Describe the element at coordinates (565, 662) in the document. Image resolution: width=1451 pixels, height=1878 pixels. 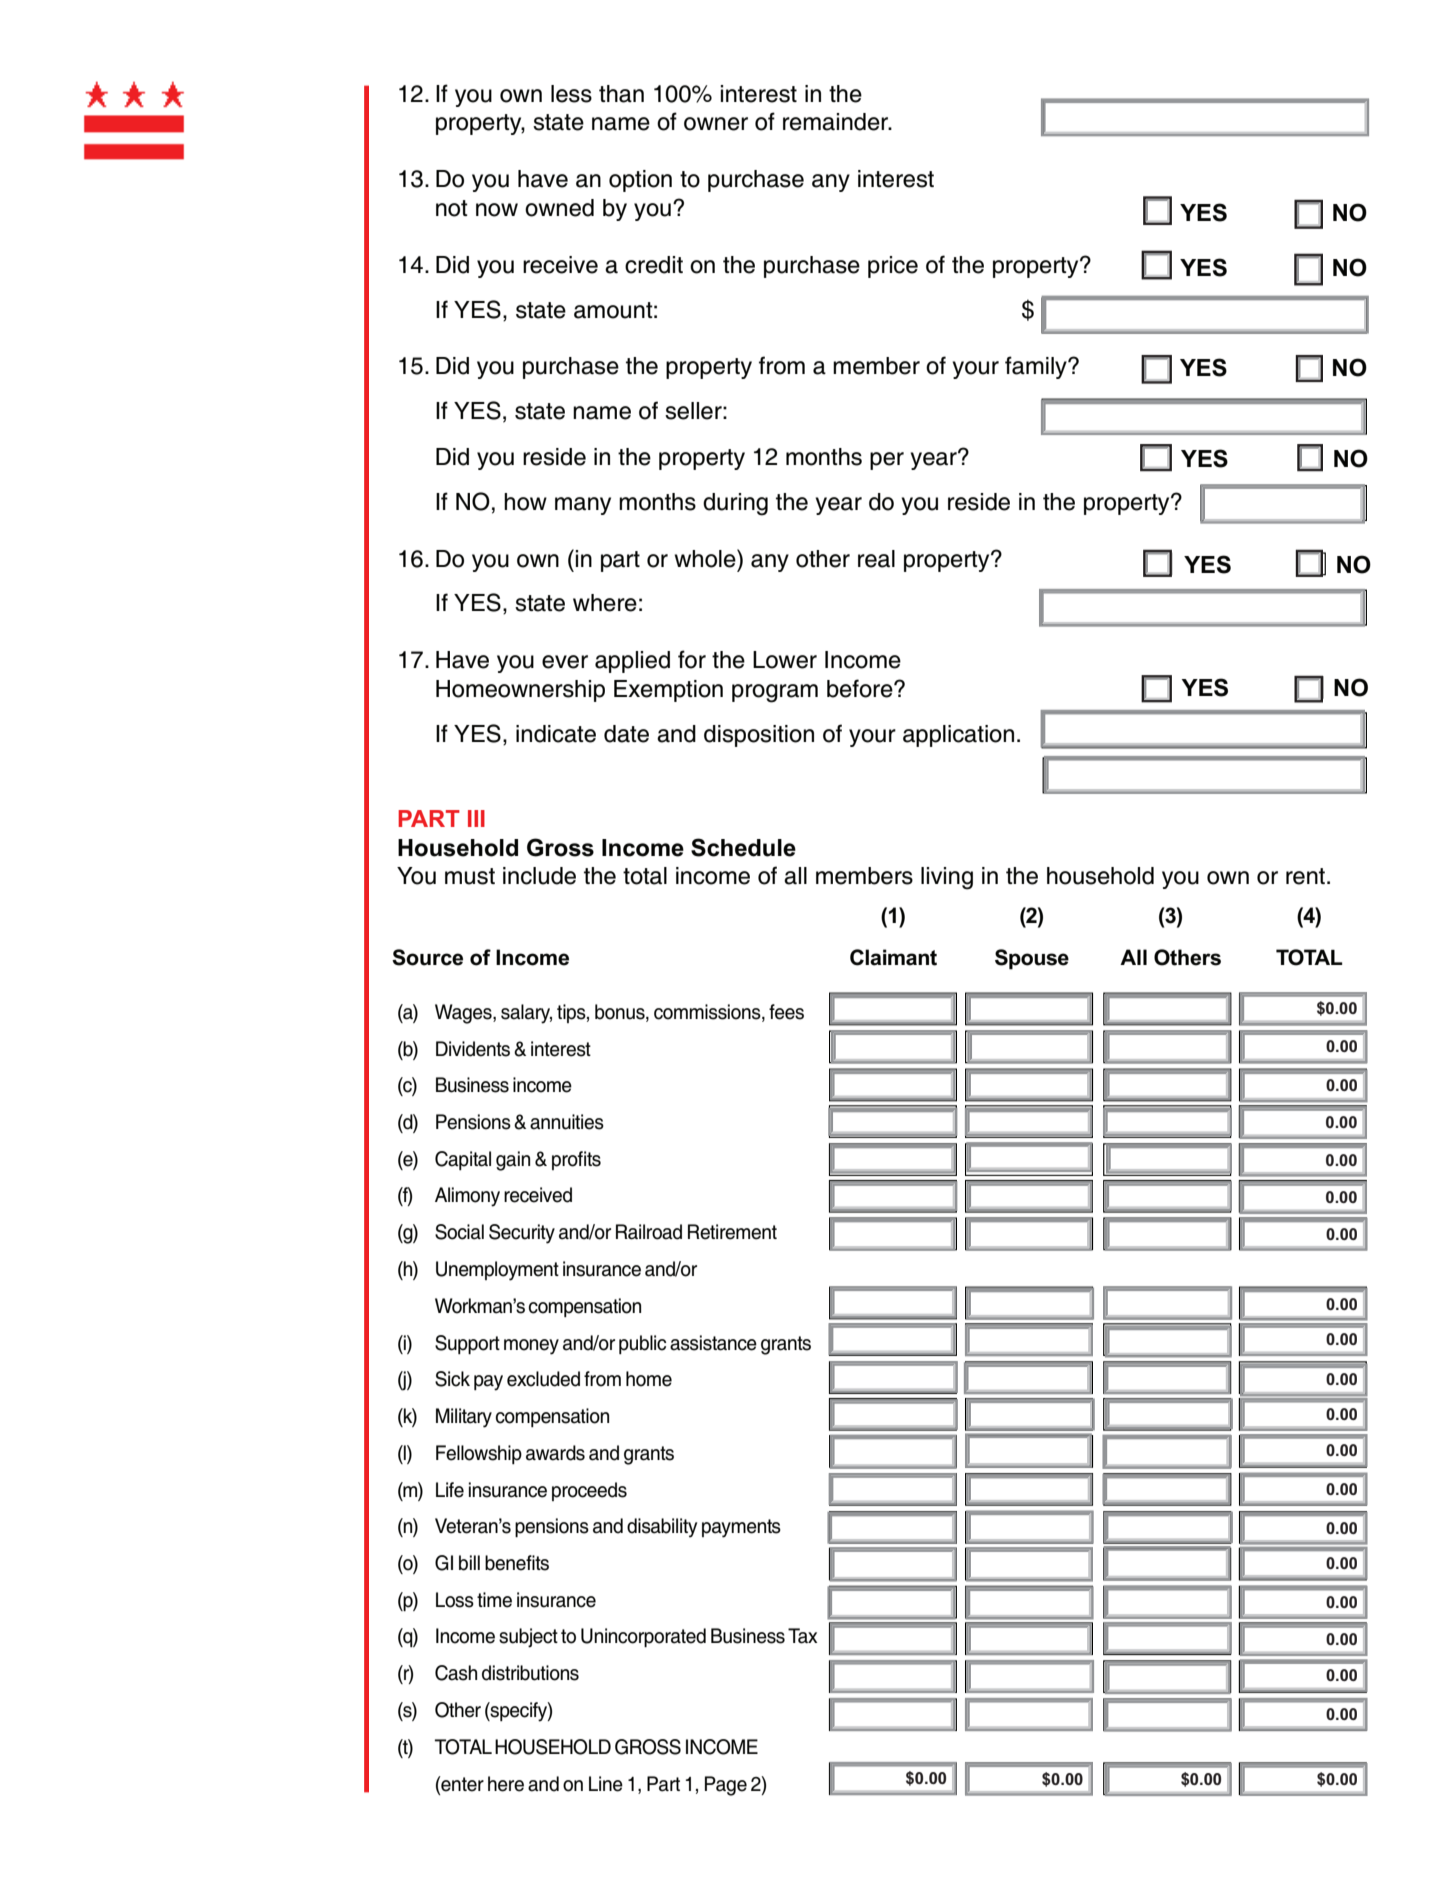
I see `ever` at that location.
